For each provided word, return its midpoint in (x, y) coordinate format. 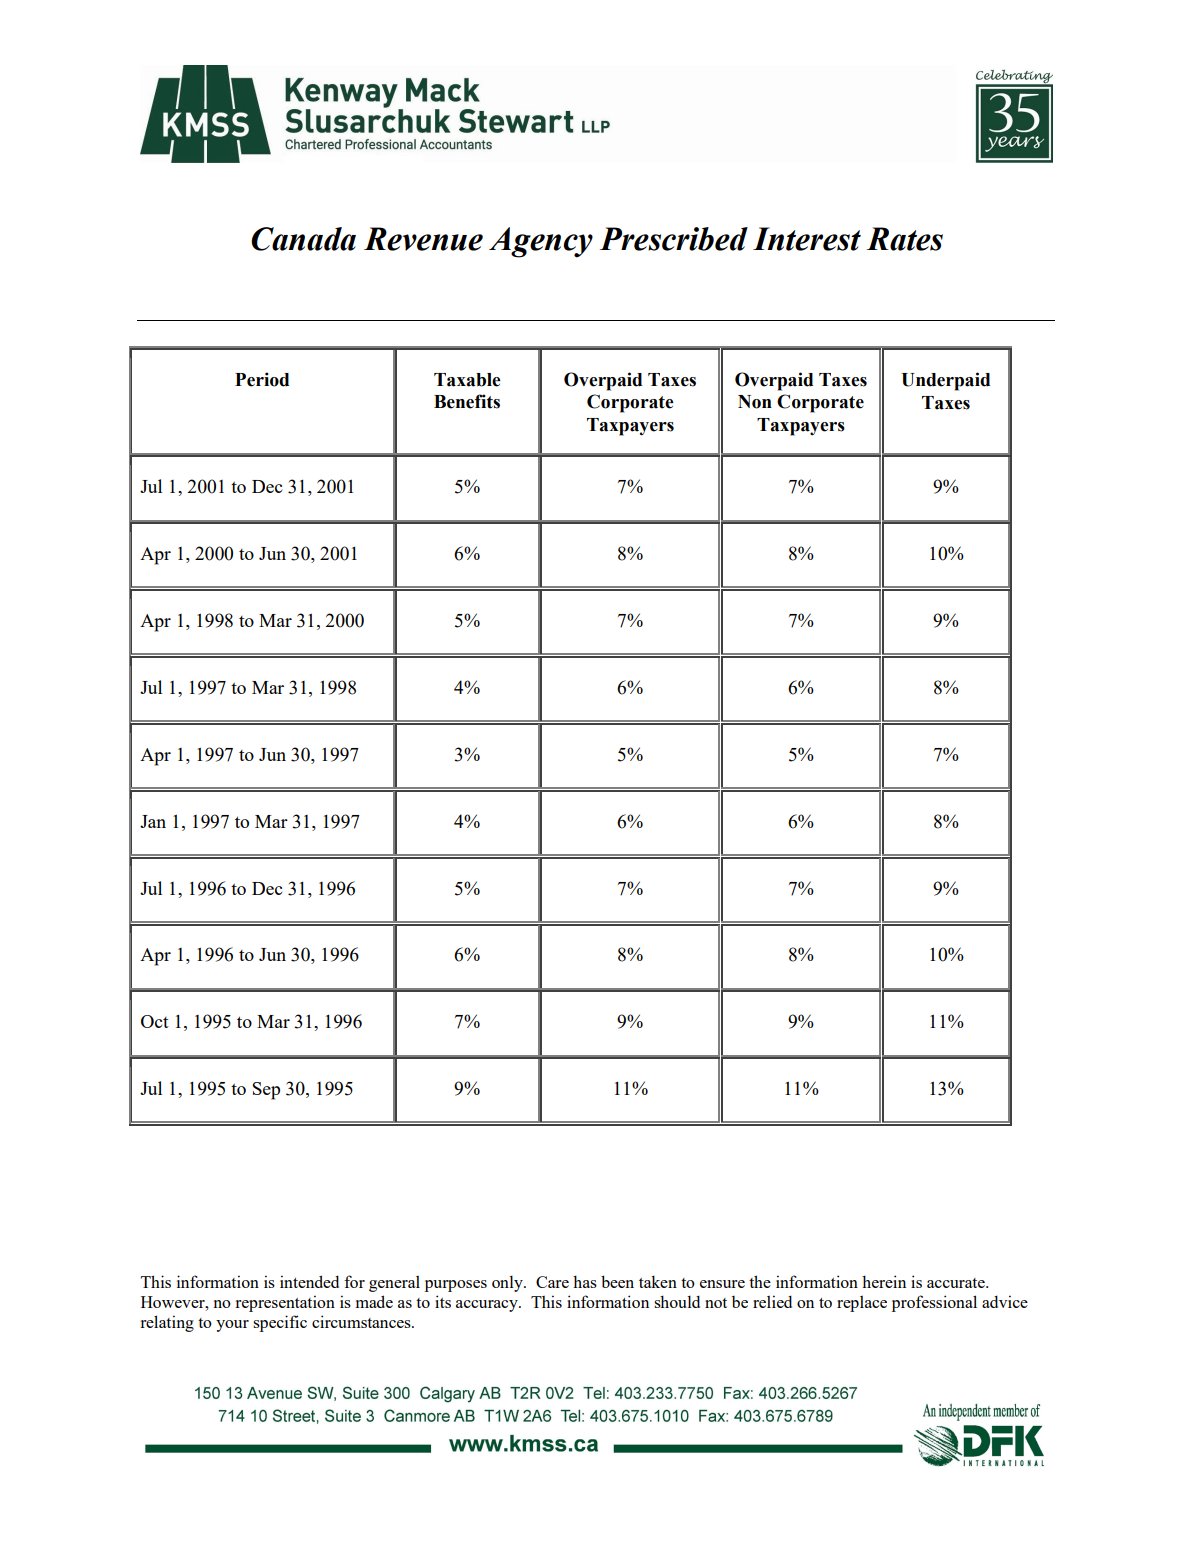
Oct (155, 1021)
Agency (541, 242)
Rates (905, 239)
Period (262, 379)
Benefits (467, 401)
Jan (153, 821)
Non (755, 402)
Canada (303, 239)
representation (285, 1303)
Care (552, 1282)
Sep (266, 1091)
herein (884, 1281)
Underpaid (946, 381)
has (585, 1281)
